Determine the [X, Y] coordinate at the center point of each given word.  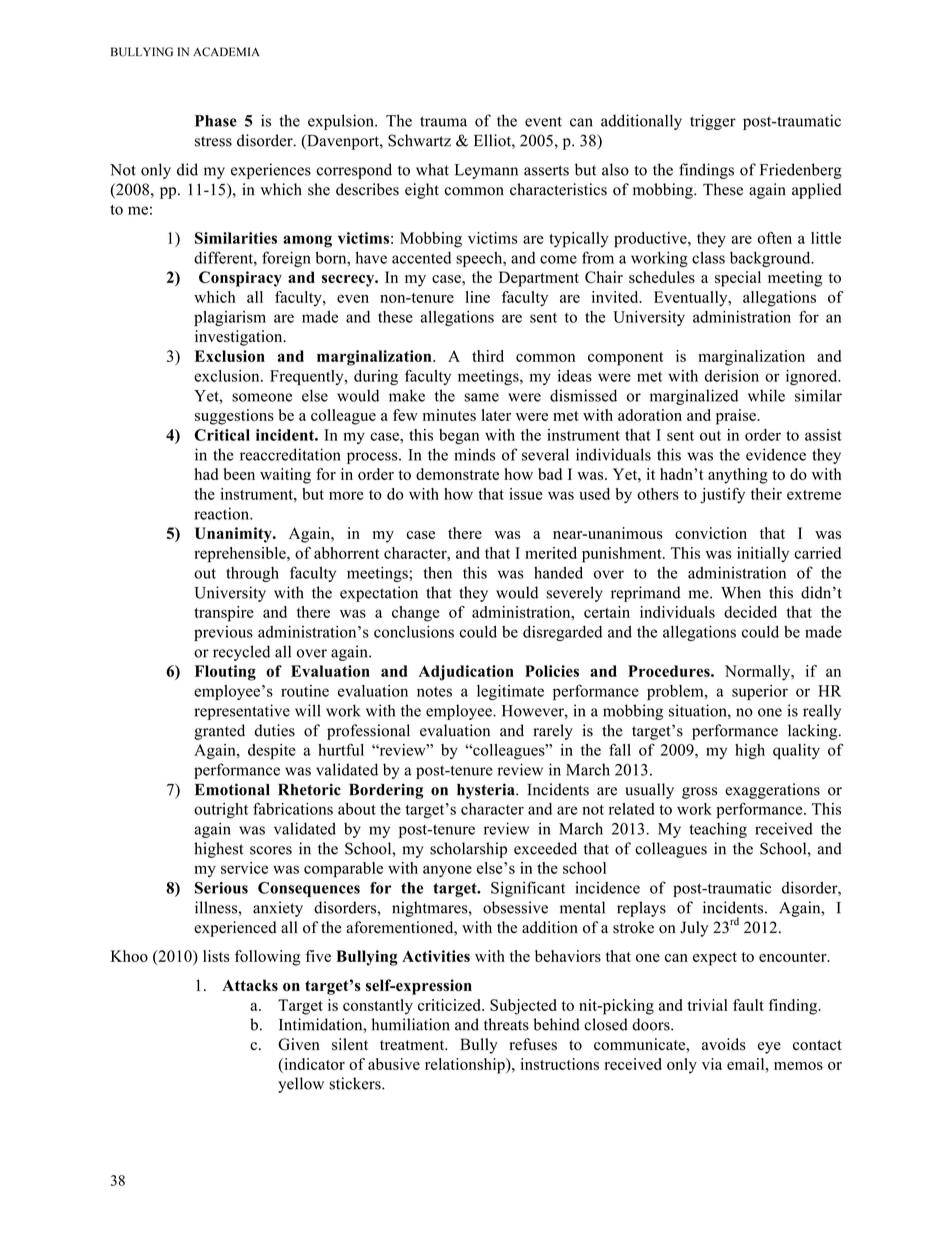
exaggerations [772, 791]
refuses [533, 1044]
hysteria [487, 791]
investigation [240, 338]
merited [551, 553]
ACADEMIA [226, 52]
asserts [546, 170]
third [488, 356]
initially [763, 554]
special [738, 279]
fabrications [293, 808]
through [252, 574]
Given [299, 1044]
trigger [713, 122]
